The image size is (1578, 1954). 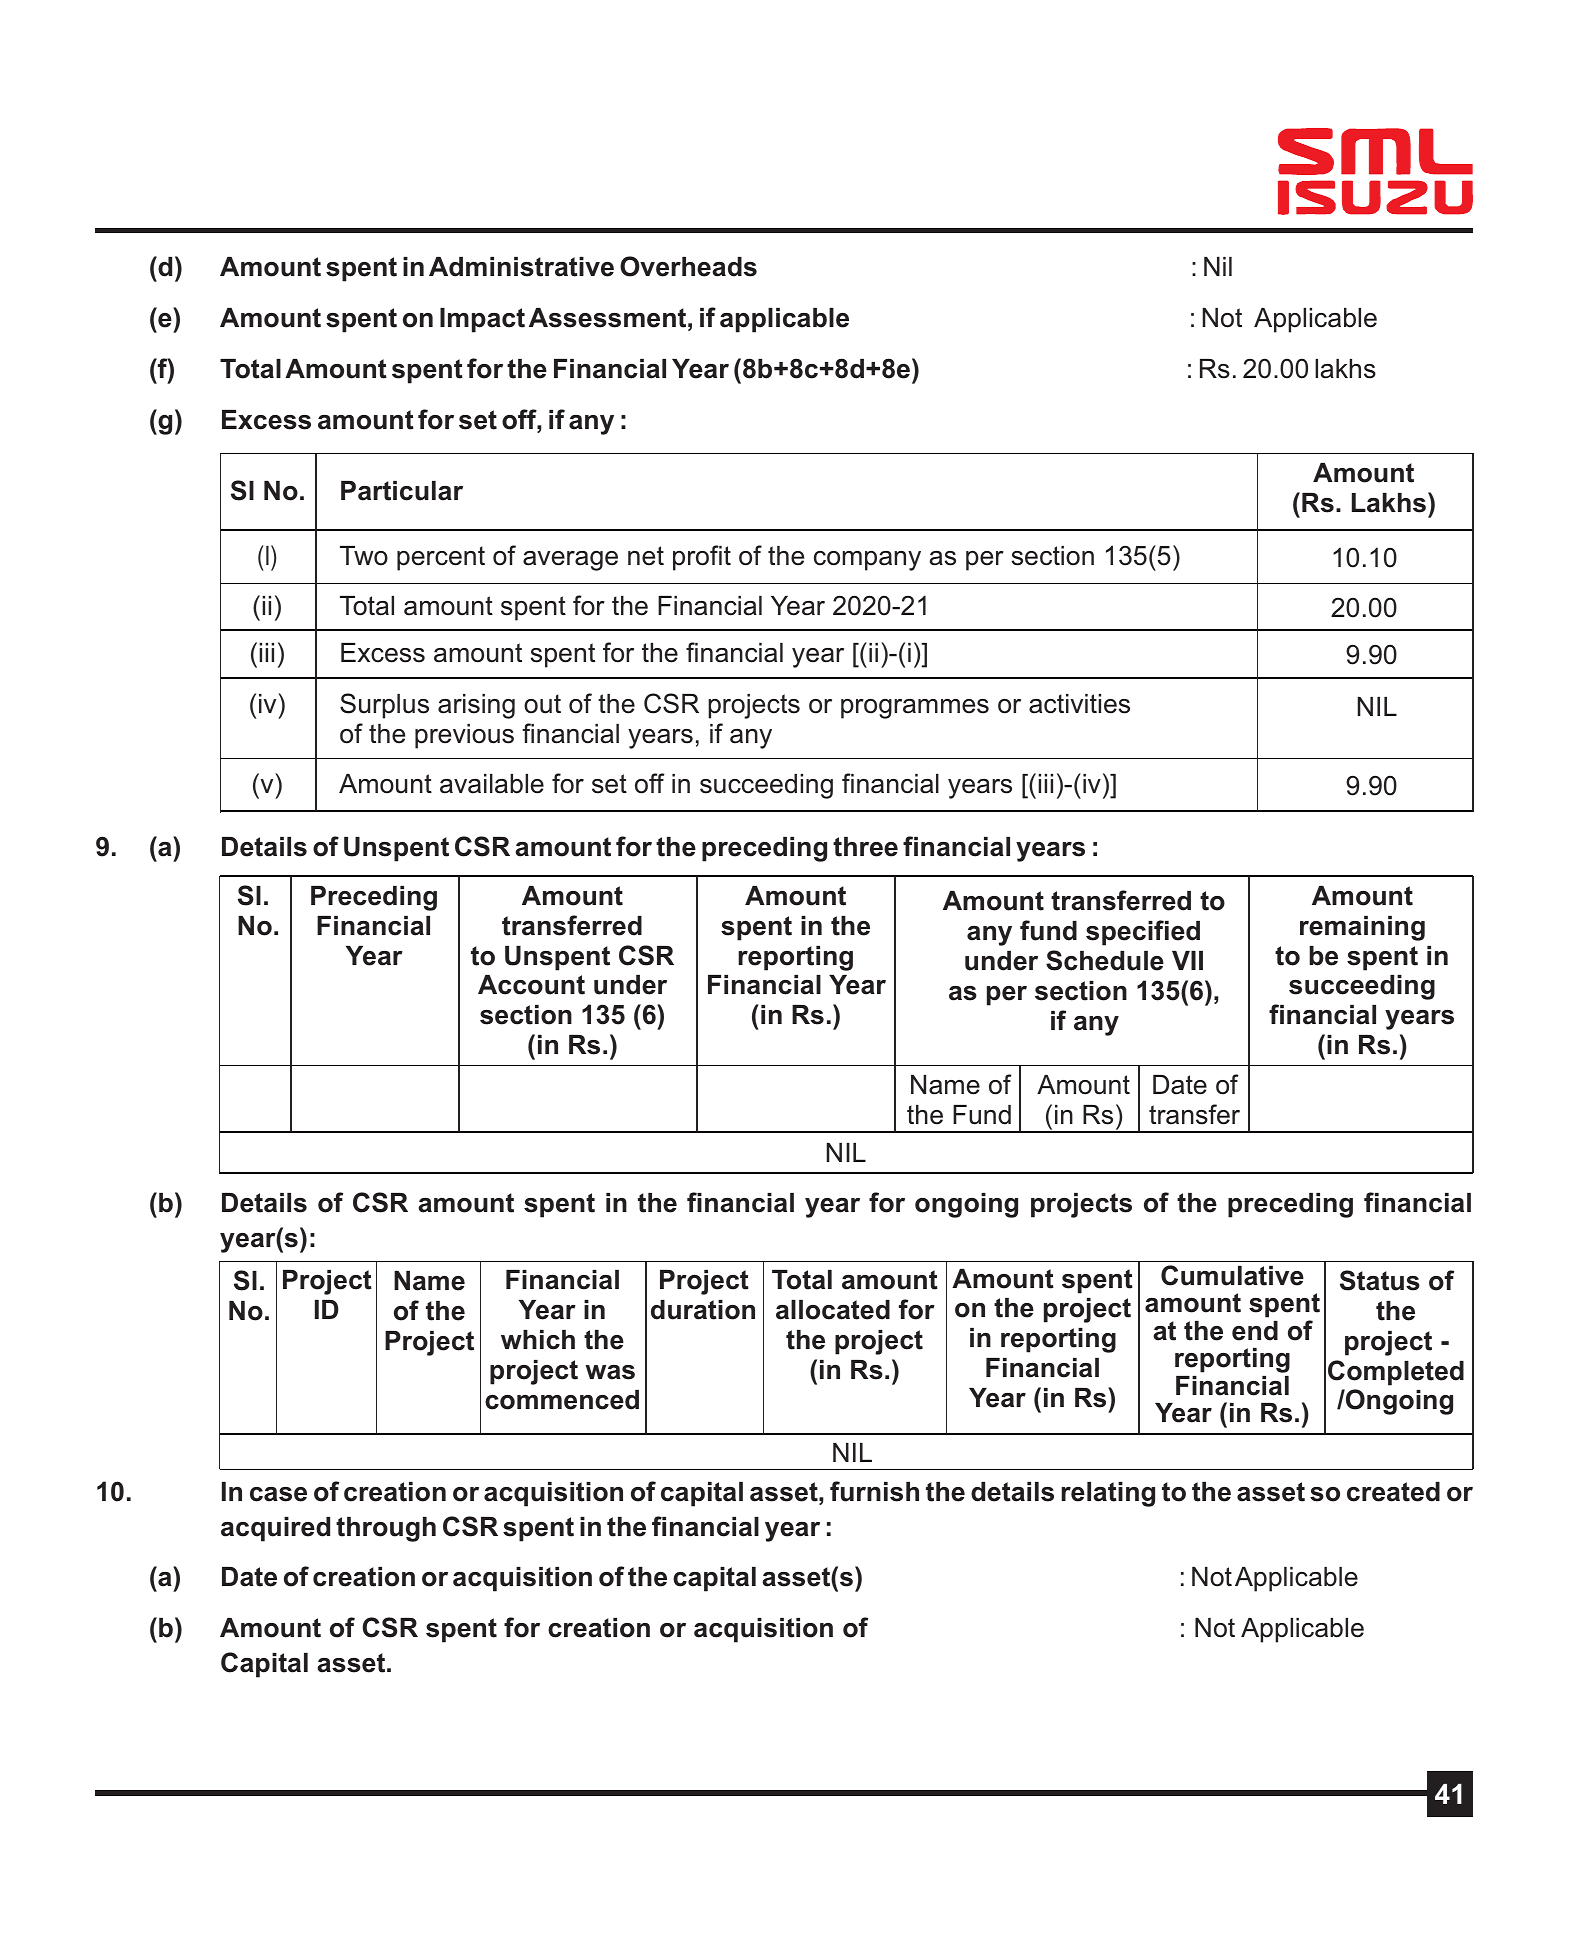 I want to click on Schedule, so click(x=1105, y=960).
